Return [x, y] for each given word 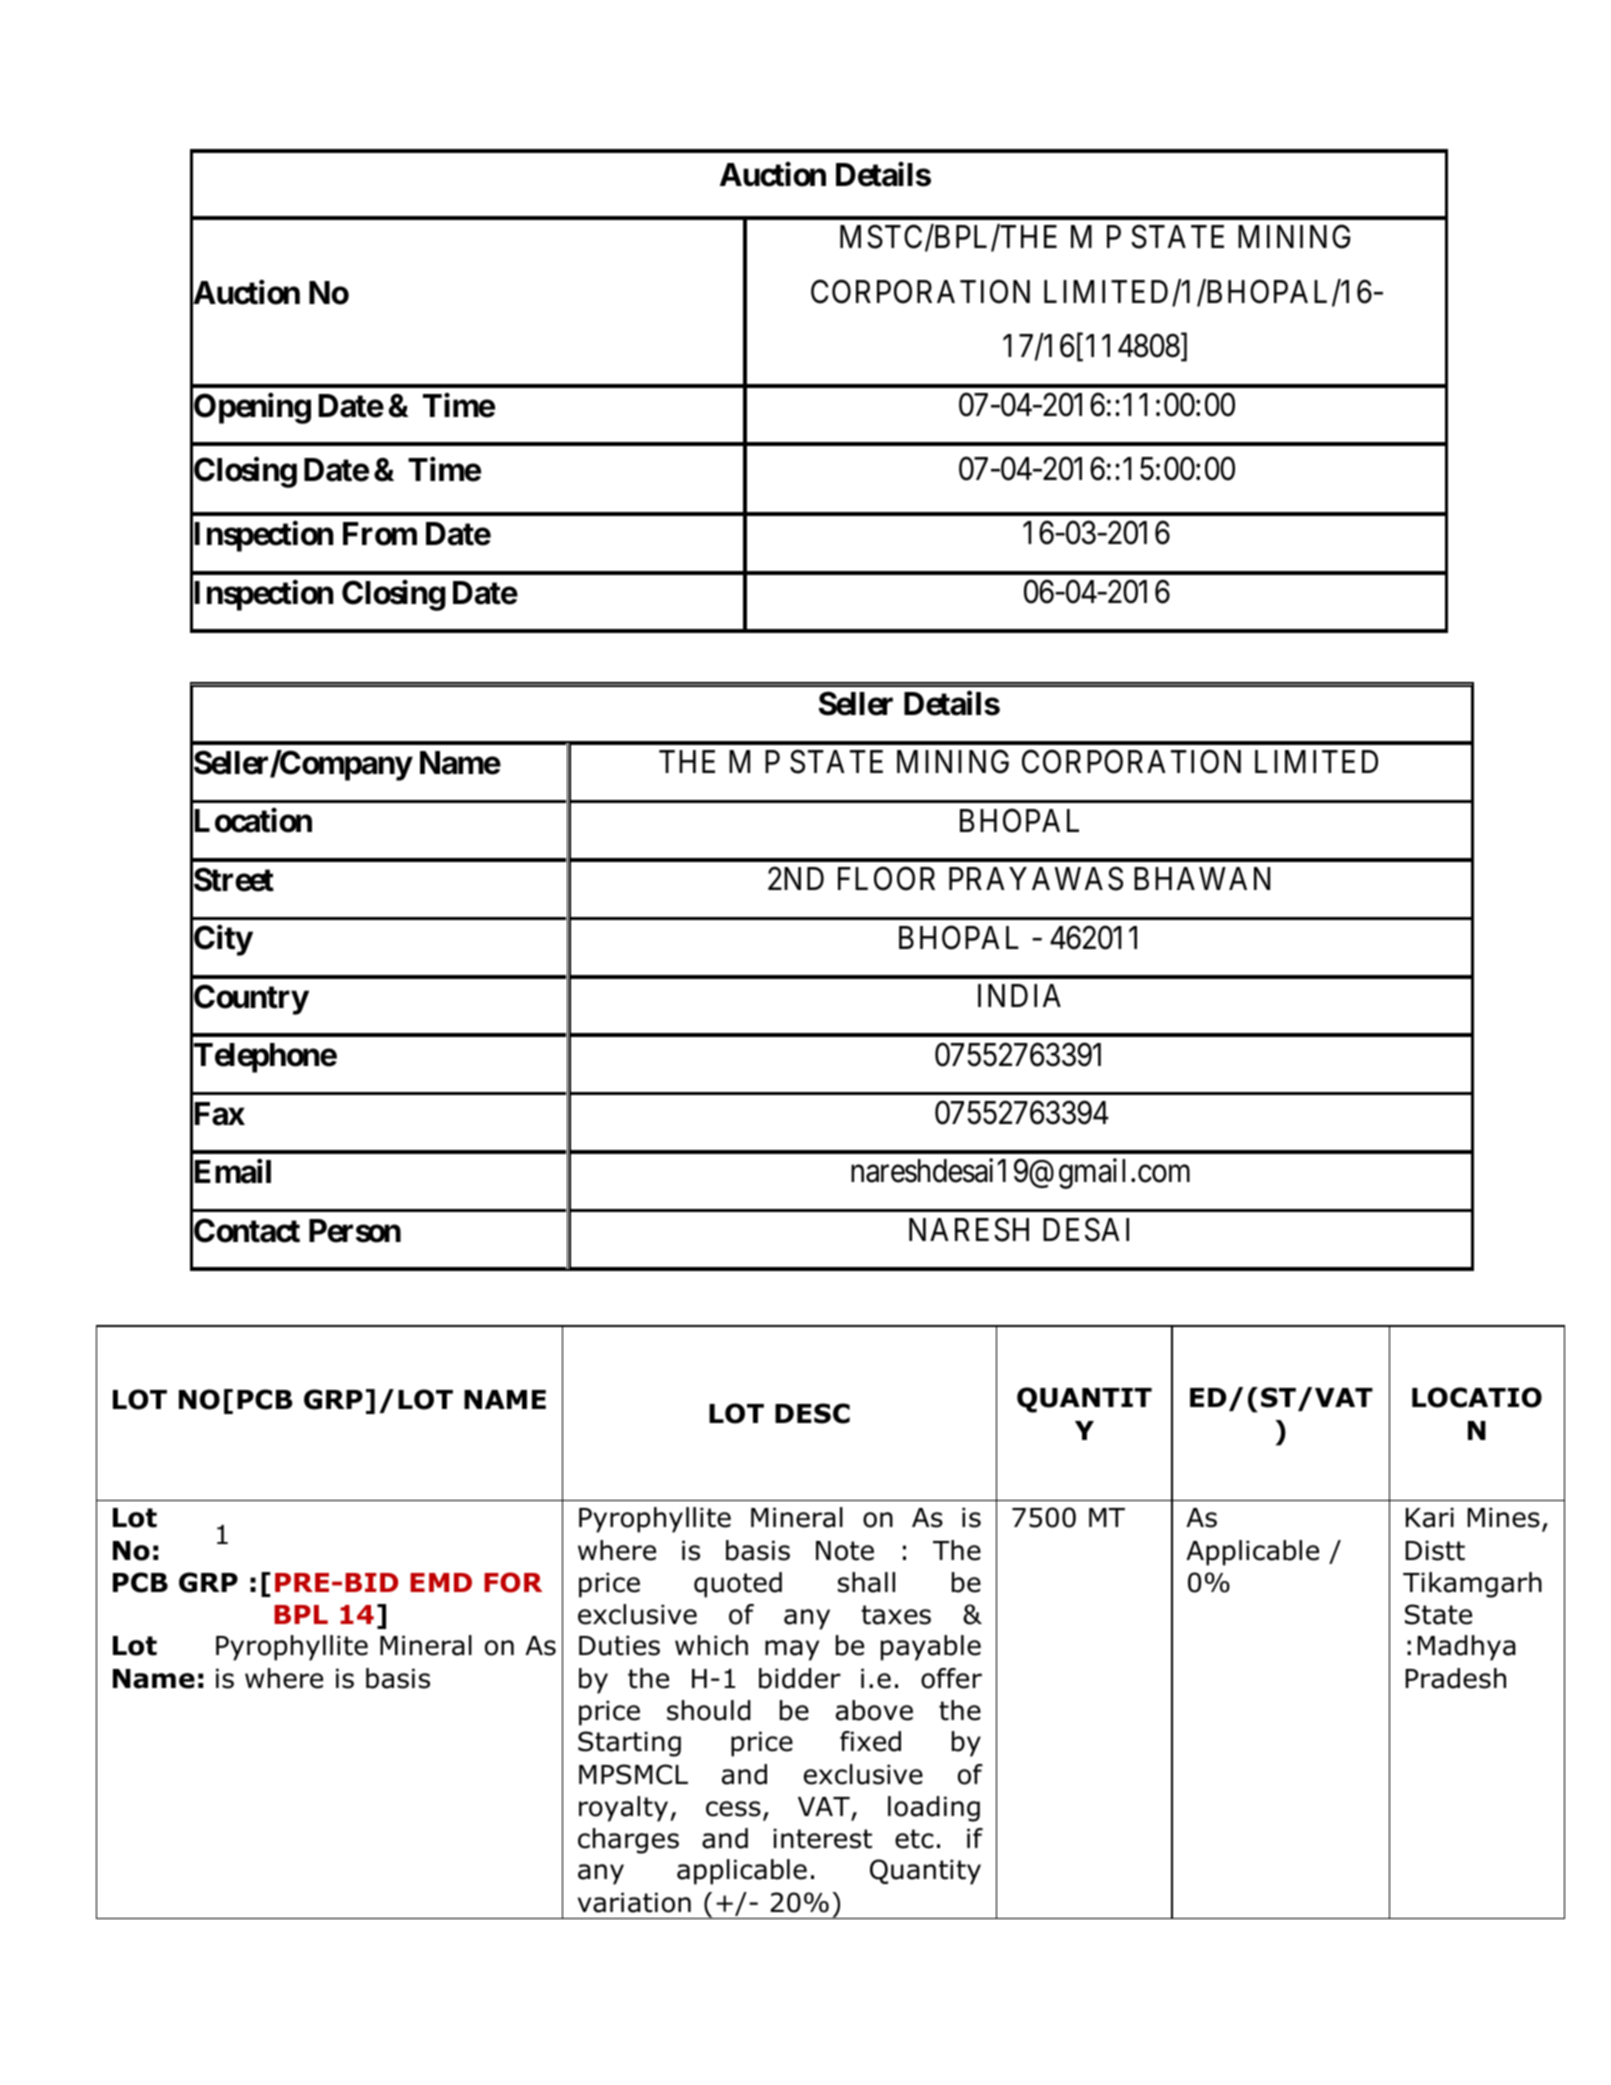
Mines [1504, 1518]
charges [628, 1841]
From [380, 534]
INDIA [1019, 995]
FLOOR [886, 879]
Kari [1430, 1518]
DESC [812, 1413]
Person [355, 1231]
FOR [513, 1582]
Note [845, 1551]
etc [914, 1839]
